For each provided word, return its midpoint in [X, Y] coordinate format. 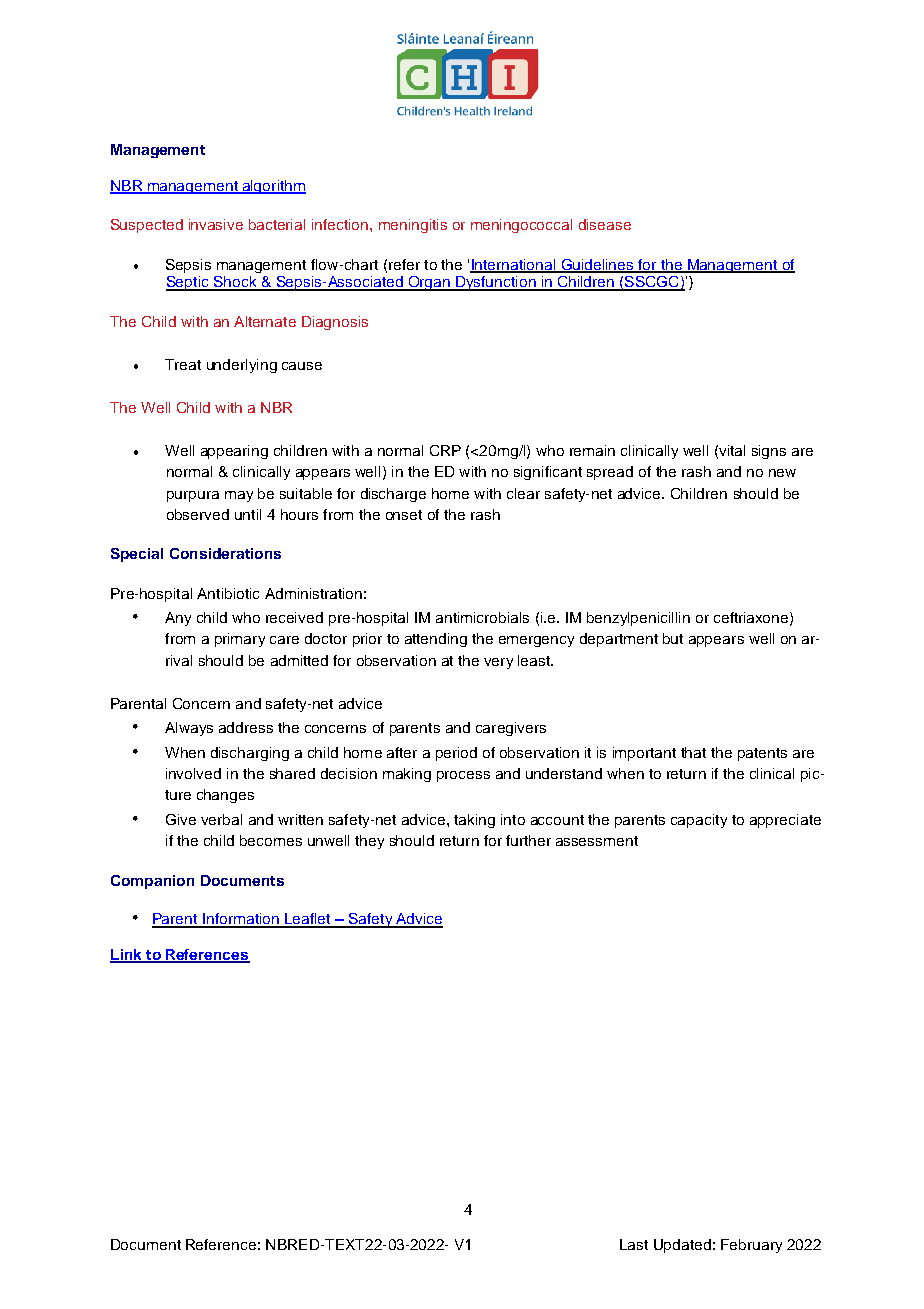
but [673, 638]
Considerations [225, 553]
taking [474, 821]
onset [404, 515]
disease [605, 224]
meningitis [413, 226]
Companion [152, 882]
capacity [699, 821]
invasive [216, 224]
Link [127, 955]
